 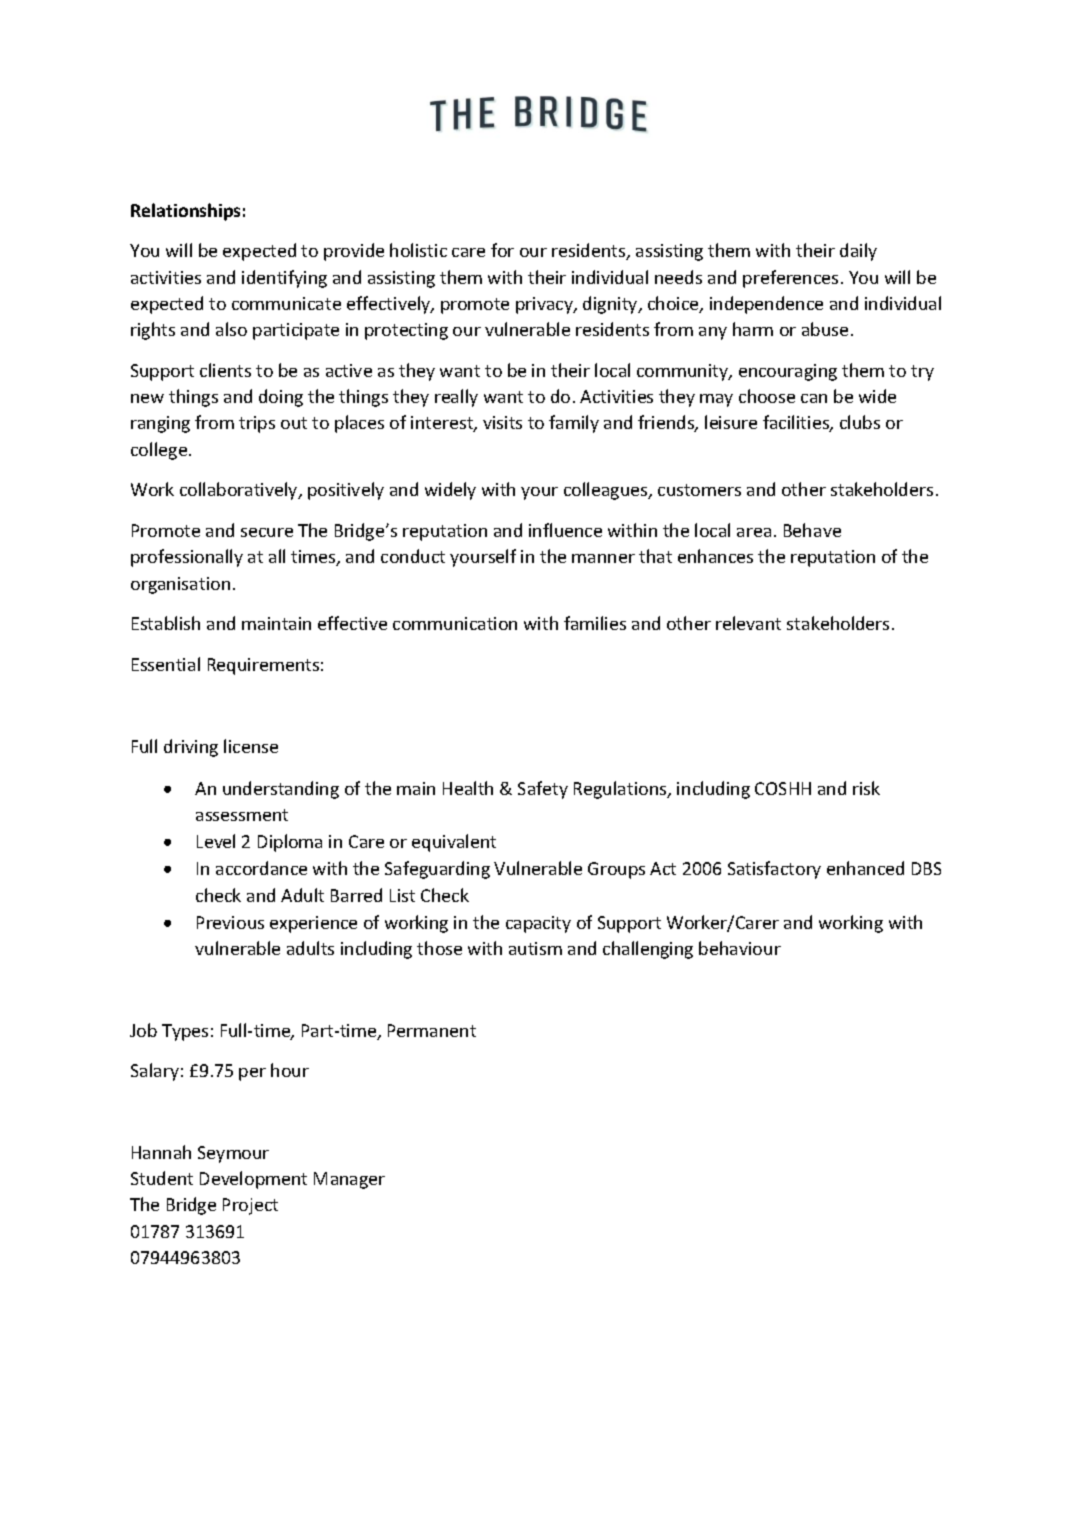 I want to click on Behave, so click(x=812, y=530).
